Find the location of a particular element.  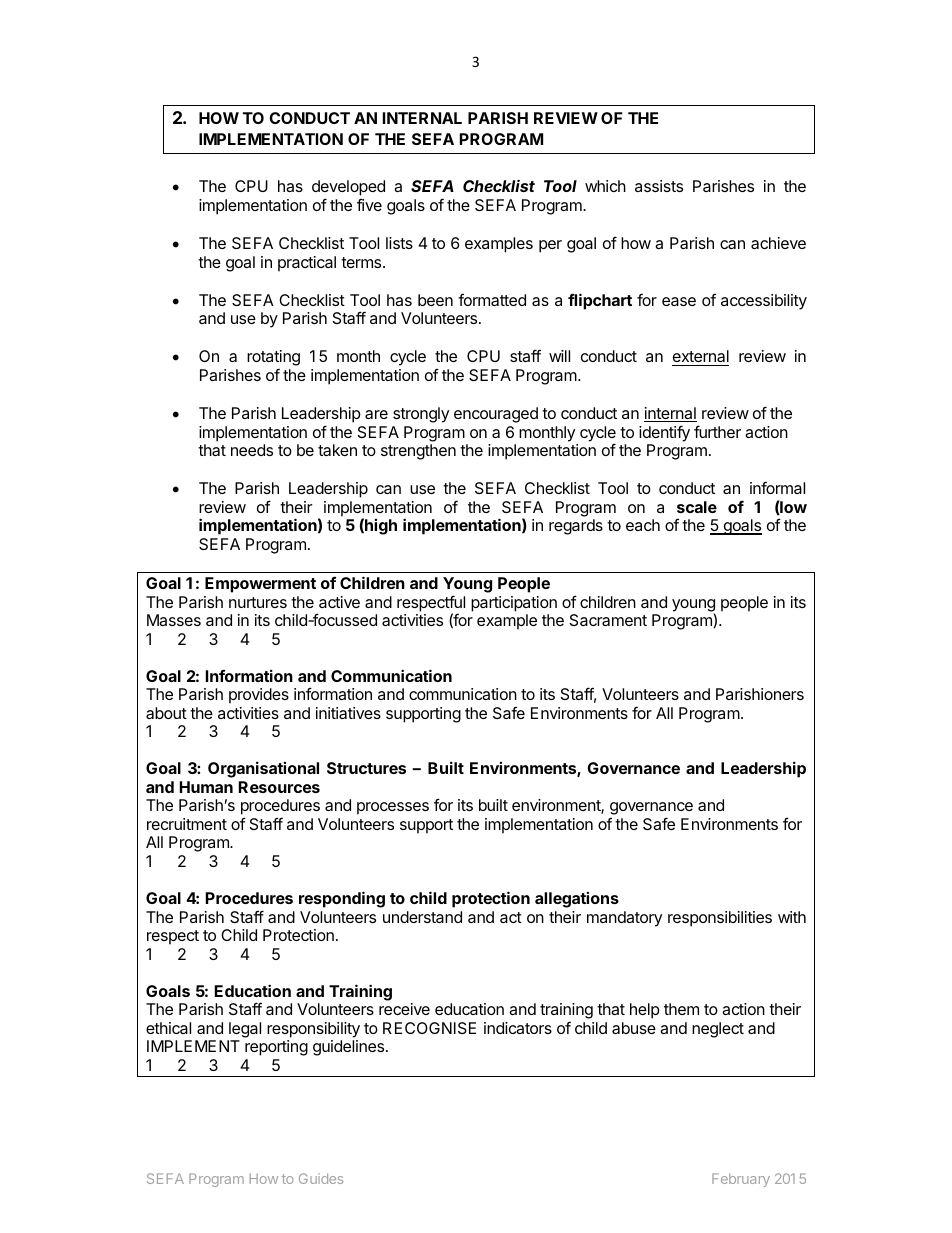

indicators is located at coordinates (518, 1028).
